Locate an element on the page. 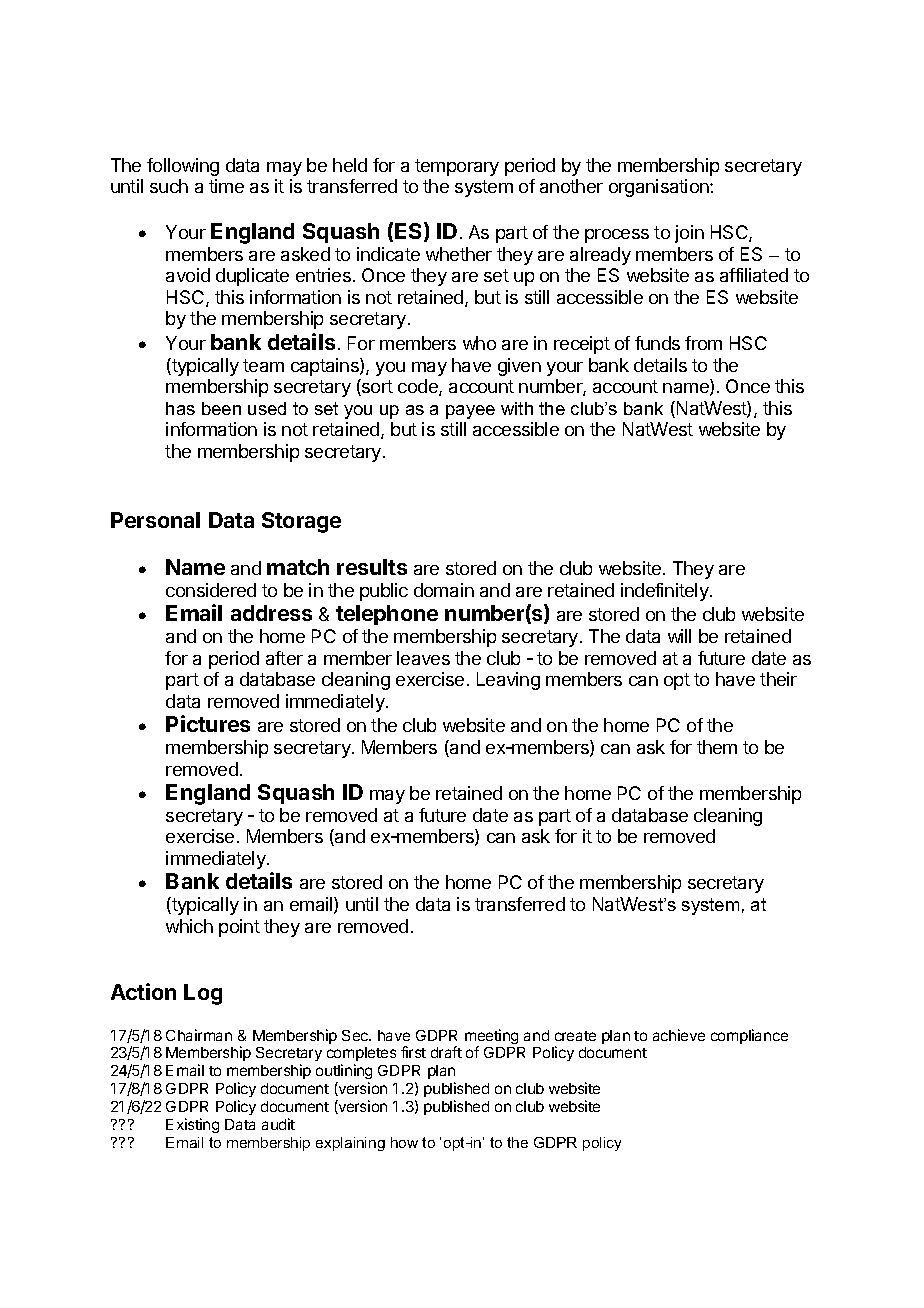  organisation is located at coordinates (660, 188).
